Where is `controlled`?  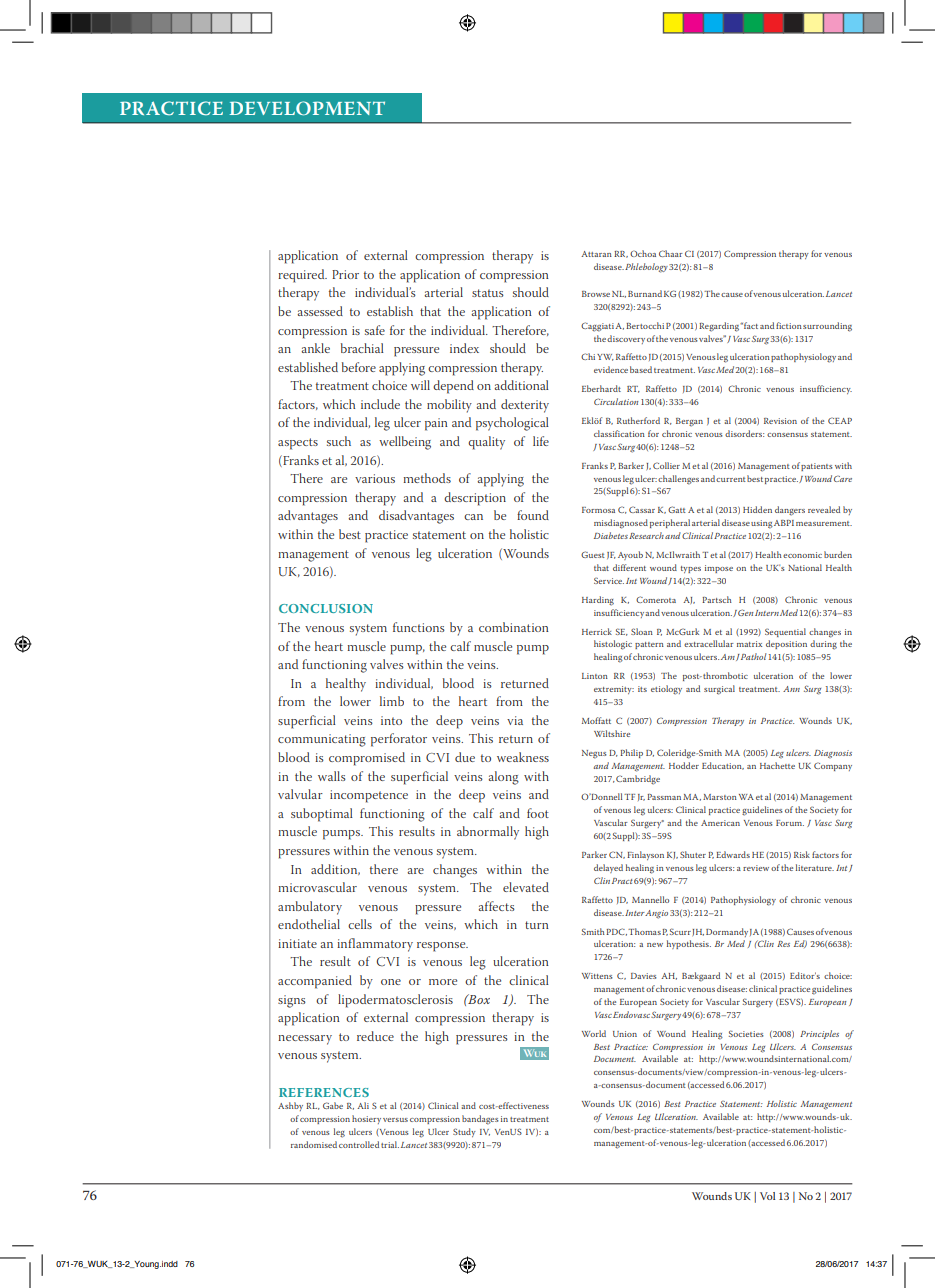
controlled is located at coordinates (359, 1144).
